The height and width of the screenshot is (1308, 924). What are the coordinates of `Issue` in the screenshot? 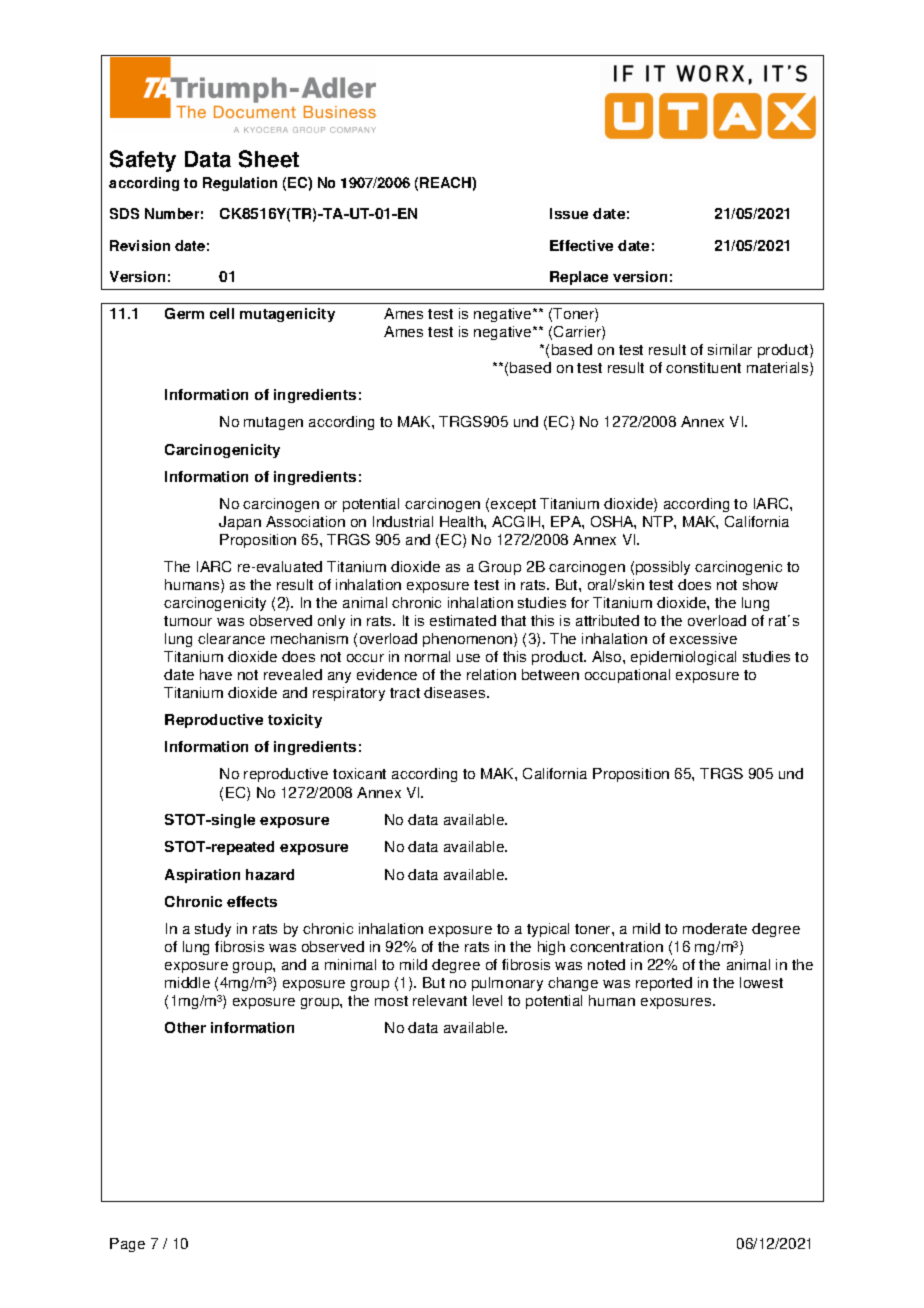 It's located at (569, 213).
